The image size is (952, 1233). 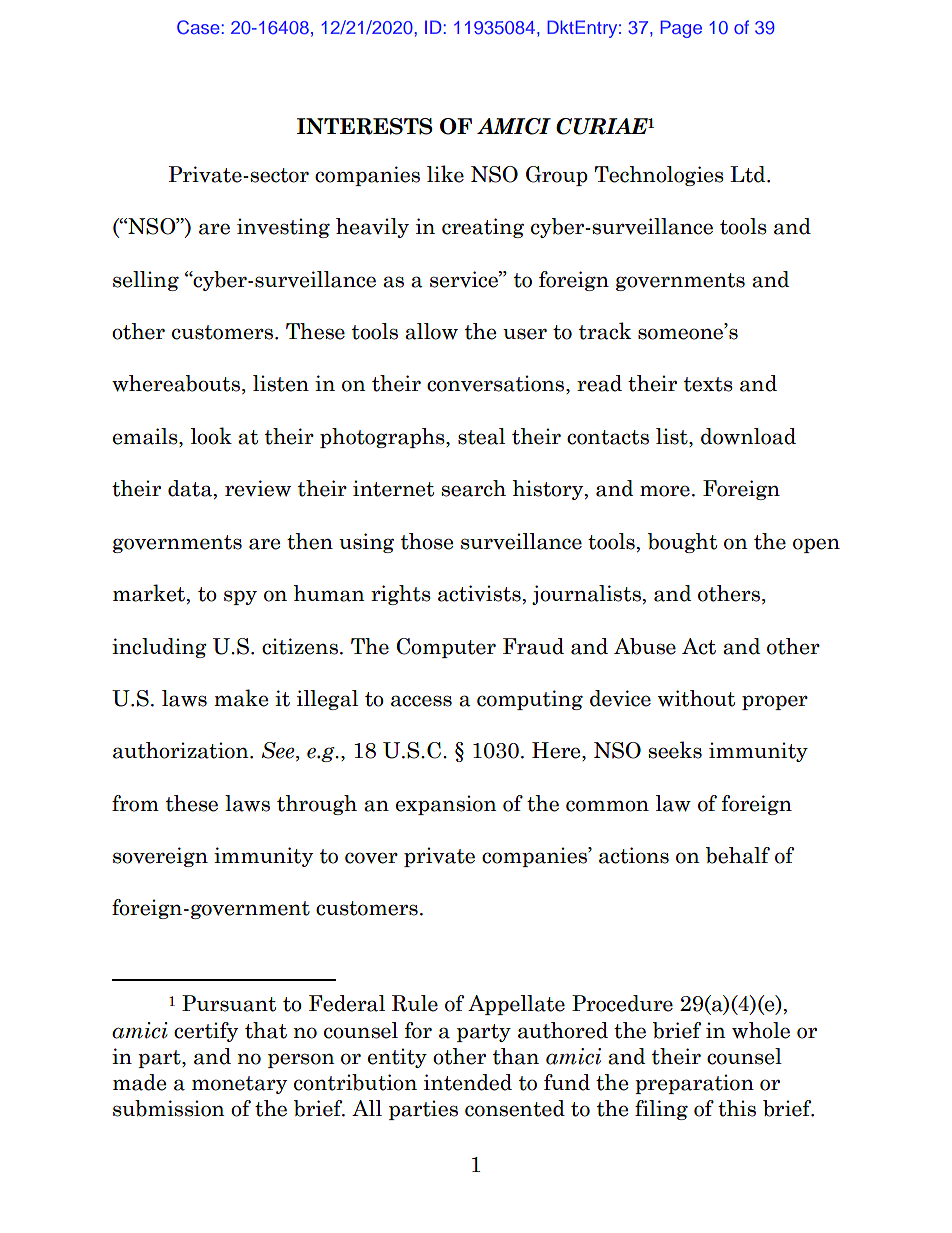 I want to click on activists, so click(x=479, y=593).
